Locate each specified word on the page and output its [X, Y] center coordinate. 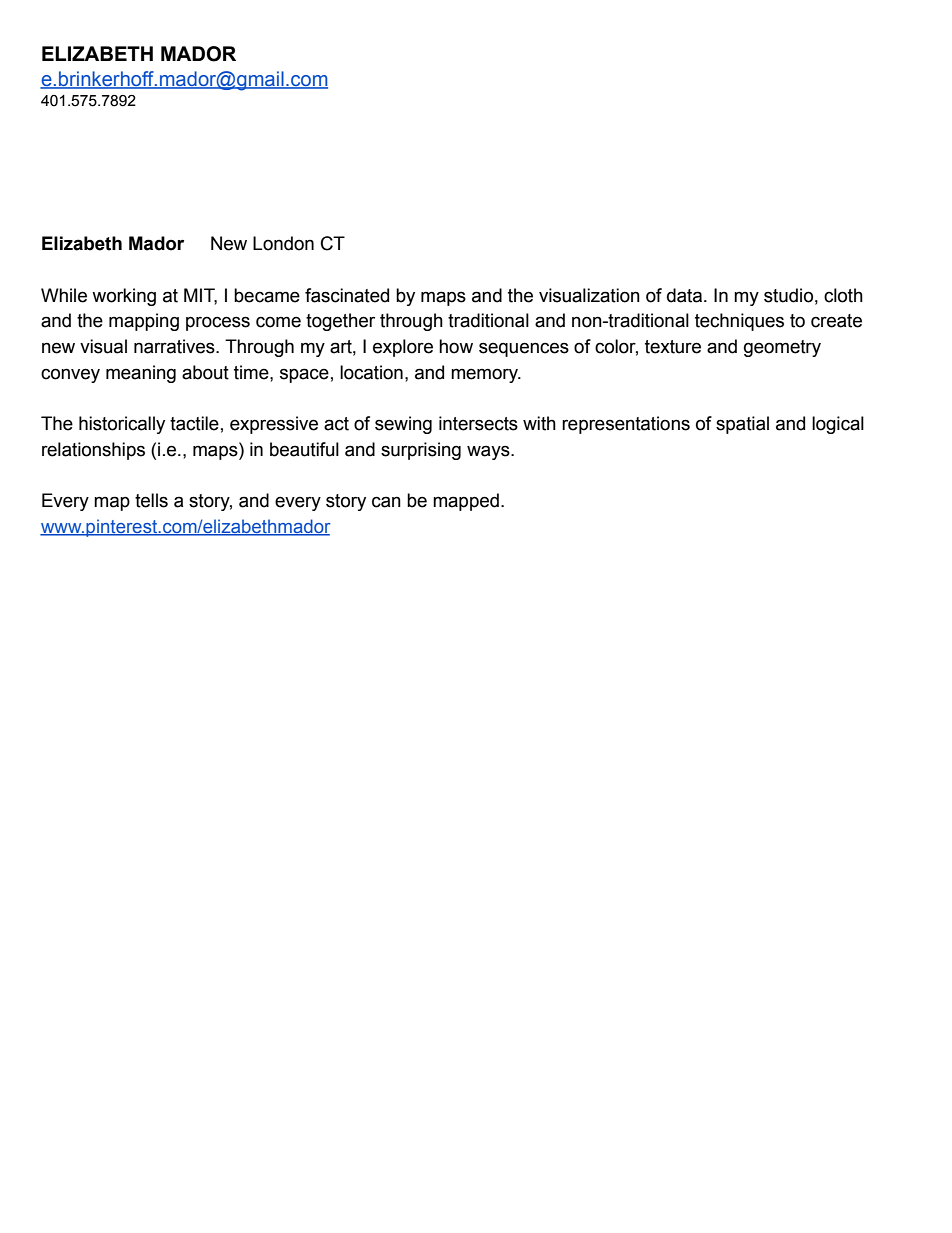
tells [151, 500]
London [283, 243]
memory [485, 375]
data [686, 295]
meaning [141, 374]
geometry [782, 348]
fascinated [347, 295]
